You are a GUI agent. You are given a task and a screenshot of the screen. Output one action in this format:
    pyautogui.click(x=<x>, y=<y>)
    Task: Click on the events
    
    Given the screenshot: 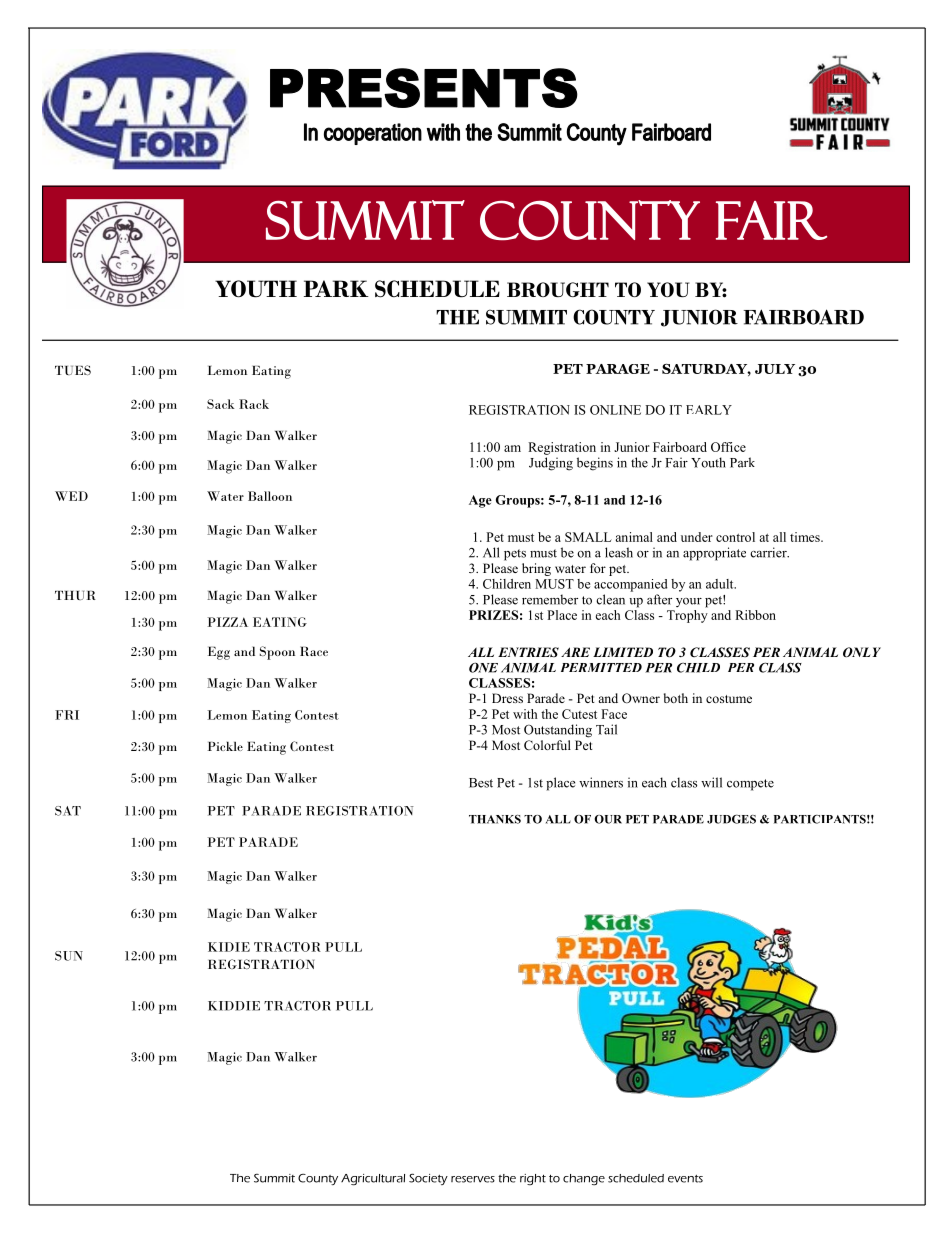 What is the action you would take?
    pyautogui.click(x=685, y=1179)
